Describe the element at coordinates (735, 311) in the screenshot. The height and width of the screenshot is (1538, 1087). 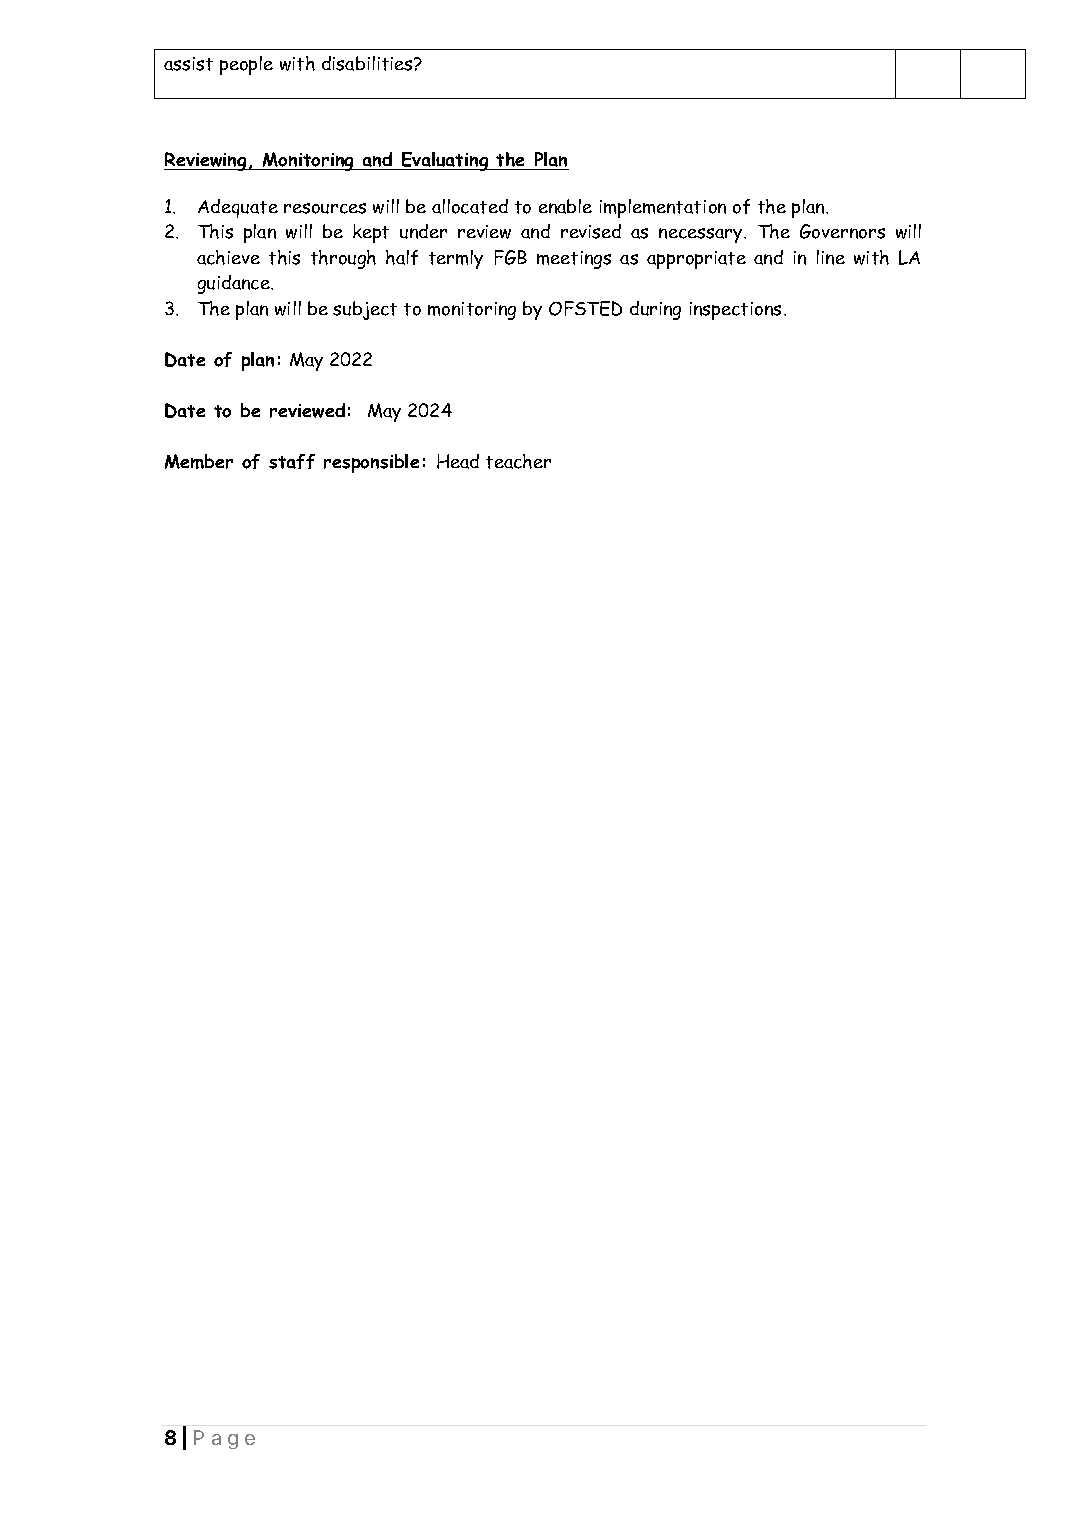
I see `inspections` at that location.
